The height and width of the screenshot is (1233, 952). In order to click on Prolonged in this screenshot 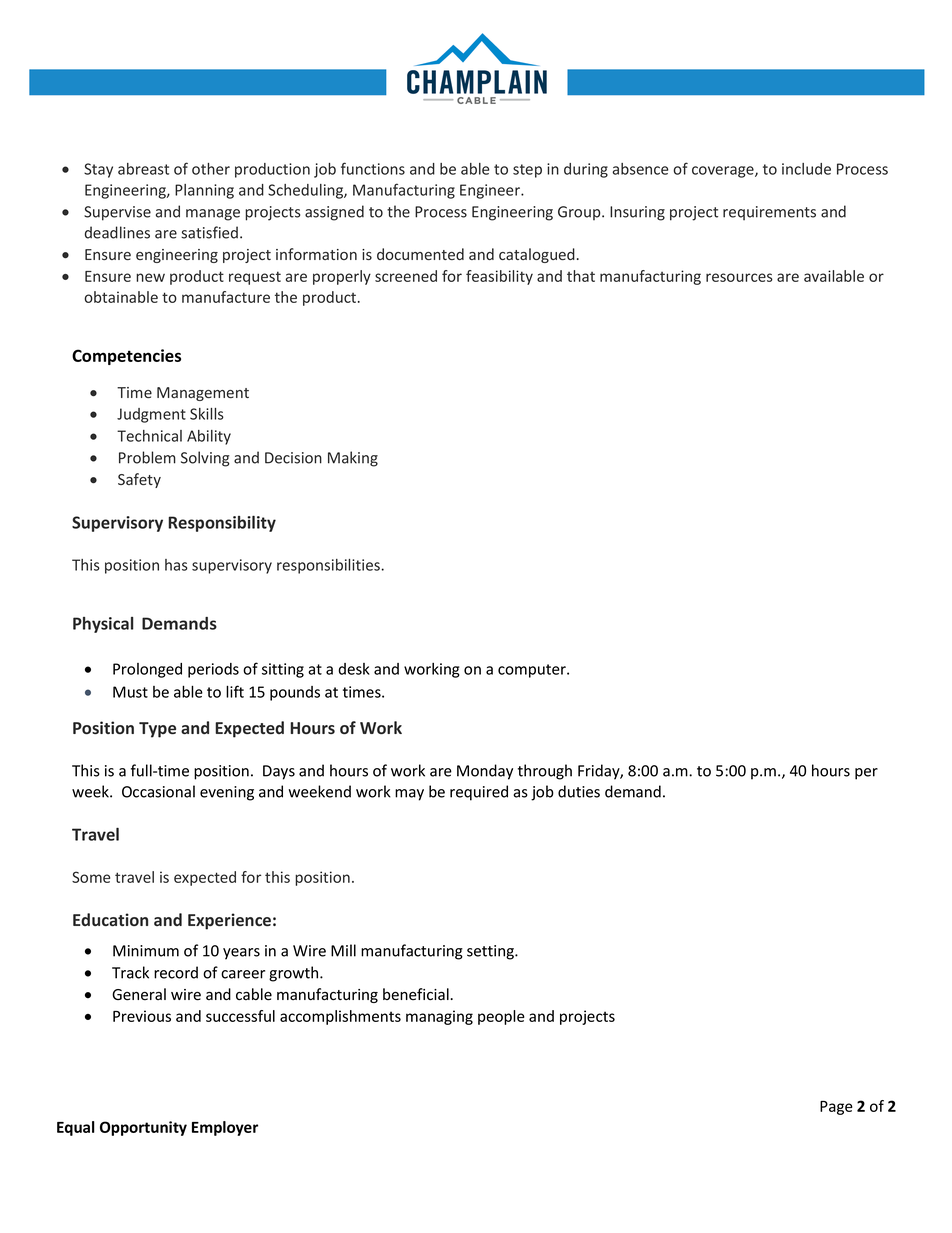, I will do `click(147, 670)`.
